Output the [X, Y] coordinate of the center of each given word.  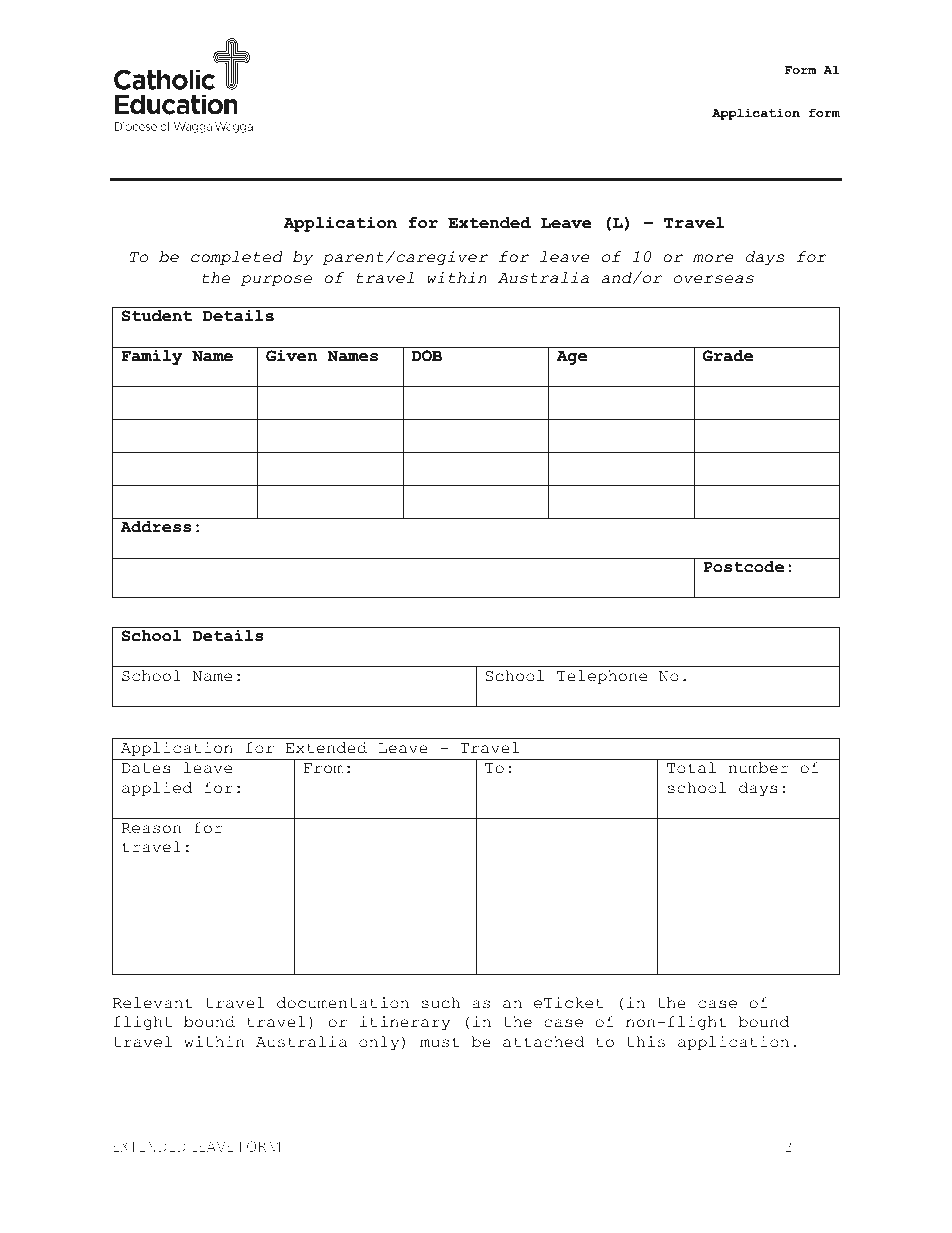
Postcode [743, 567]
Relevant [153, 1003]
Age [572, 358]
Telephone [602, 677]
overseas [714, 279]
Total [691, 768]
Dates [146, 768]
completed [236, 258]
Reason [151, 828]
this [646, 1042]
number [758, 768]
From [324, 768]
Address [156, 527]
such [440, 1003]
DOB [427, 355]
